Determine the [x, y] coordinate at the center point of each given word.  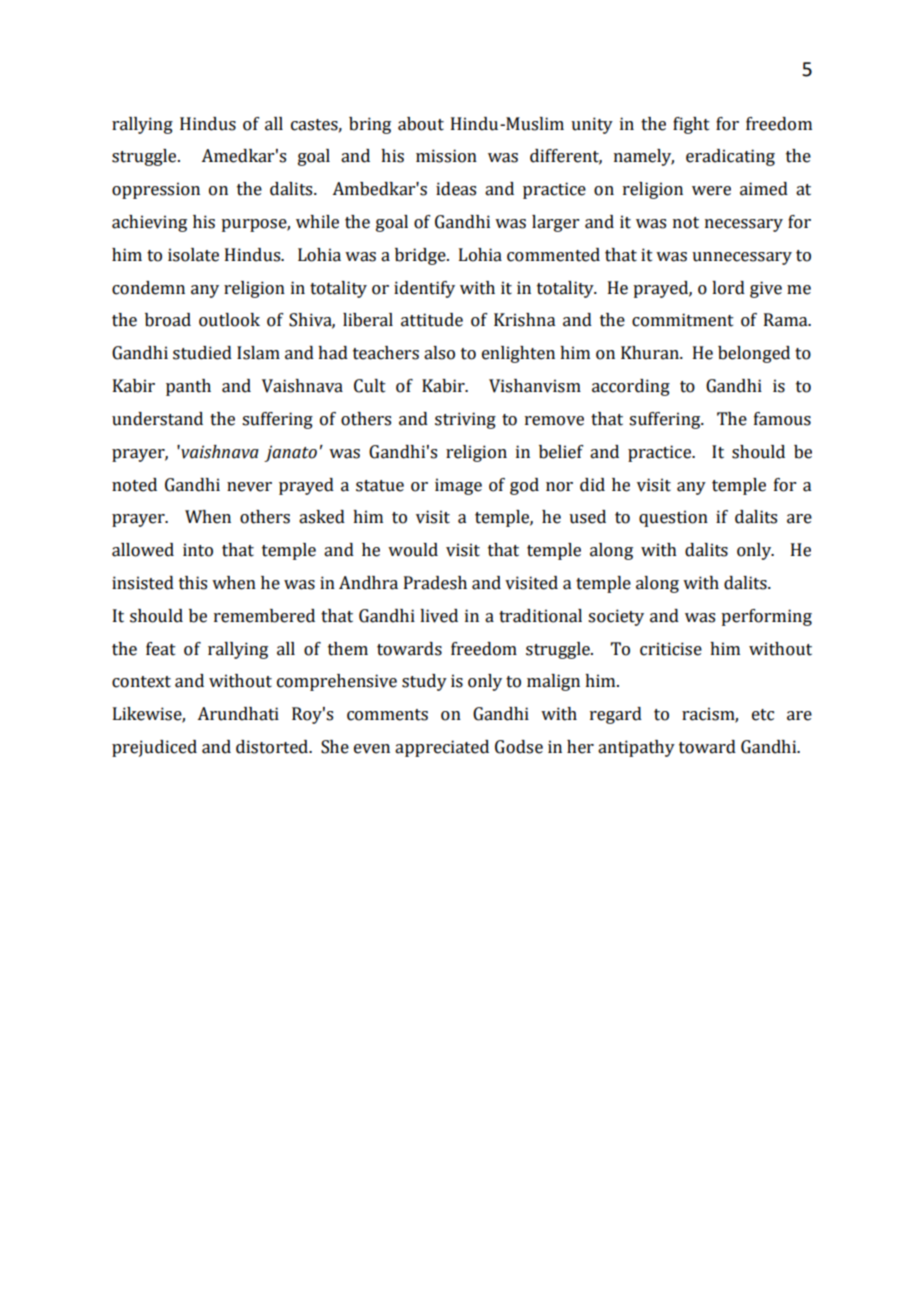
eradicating [730, 157]
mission [446, 156]
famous [782, 419]
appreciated [442, 748]
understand [157, 419]
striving [465, 420]
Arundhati [238, 714]
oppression [156, 190]
